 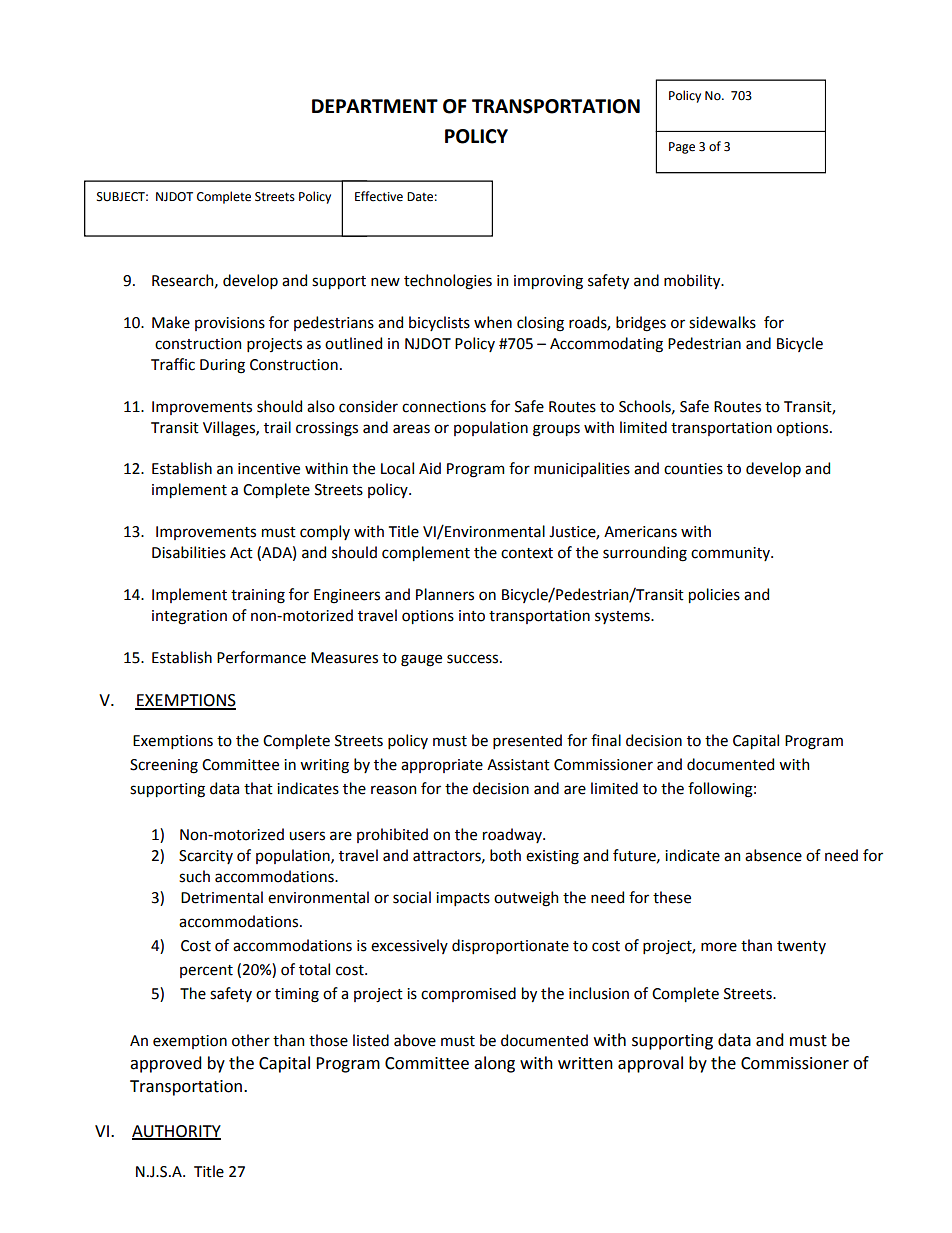 I want to click on Page, so click(x=682, y=148).
